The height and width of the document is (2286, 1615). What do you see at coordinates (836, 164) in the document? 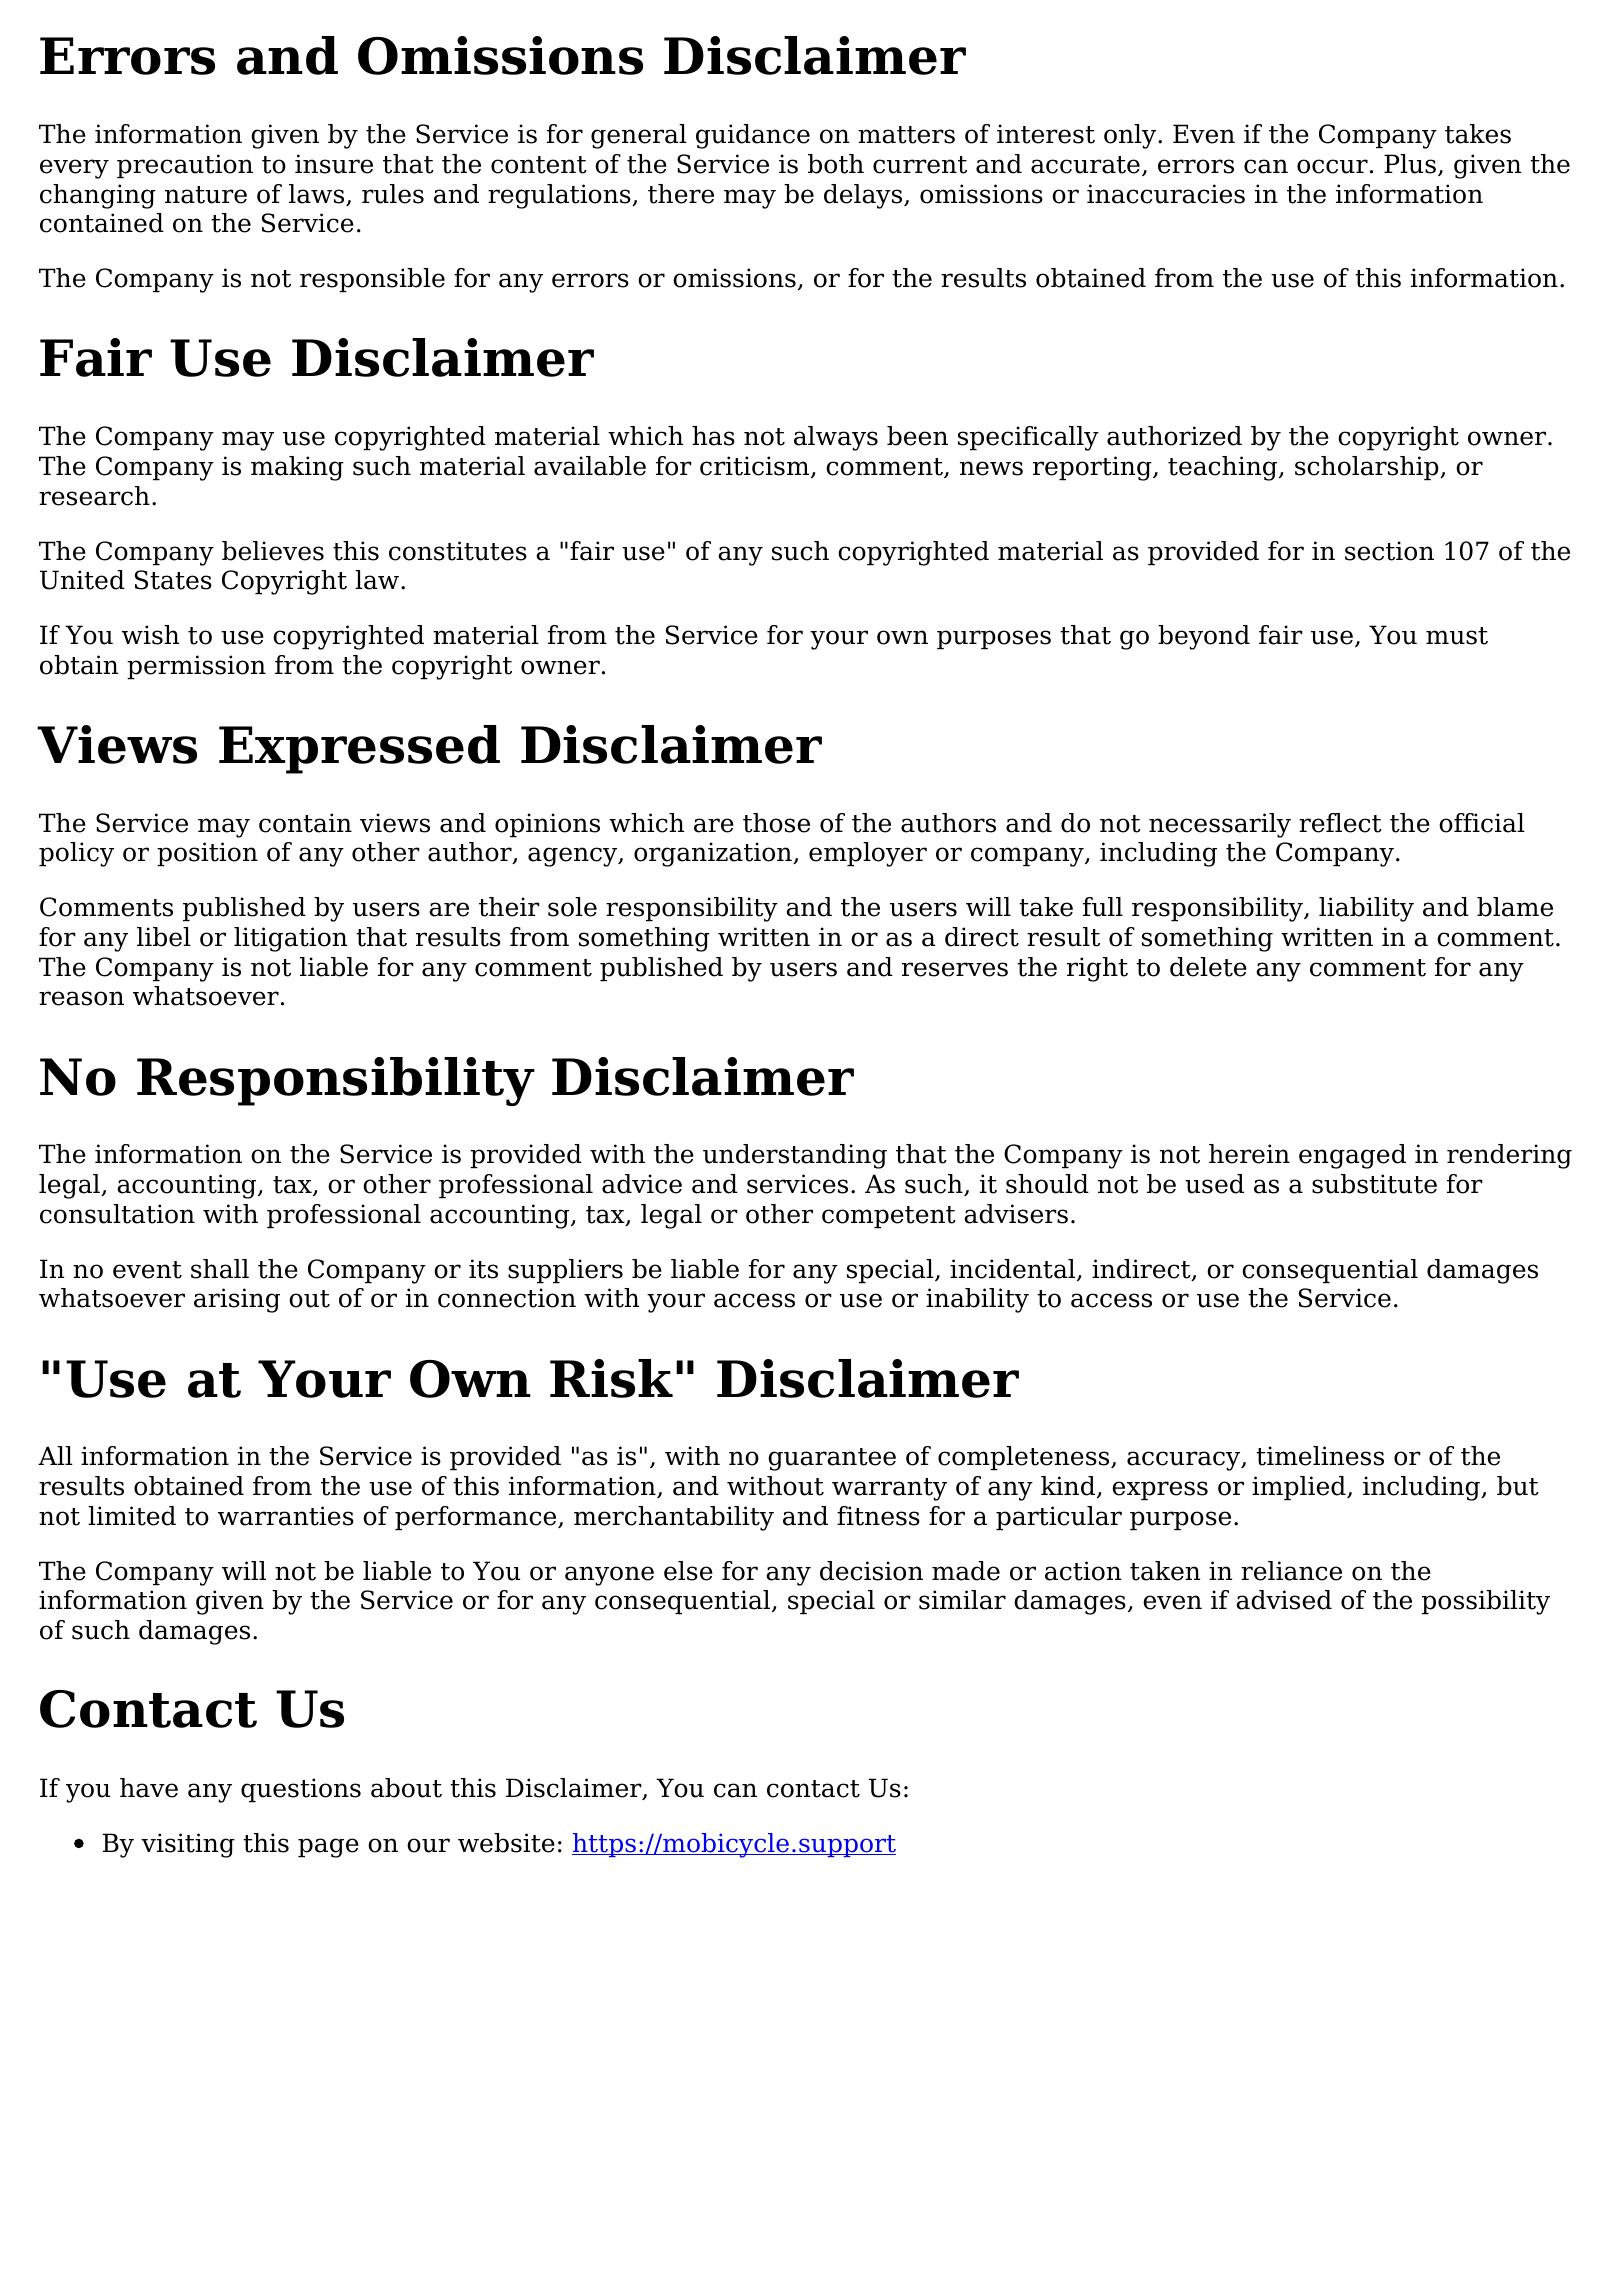
I see `both` at bounding box center [836, 164].
